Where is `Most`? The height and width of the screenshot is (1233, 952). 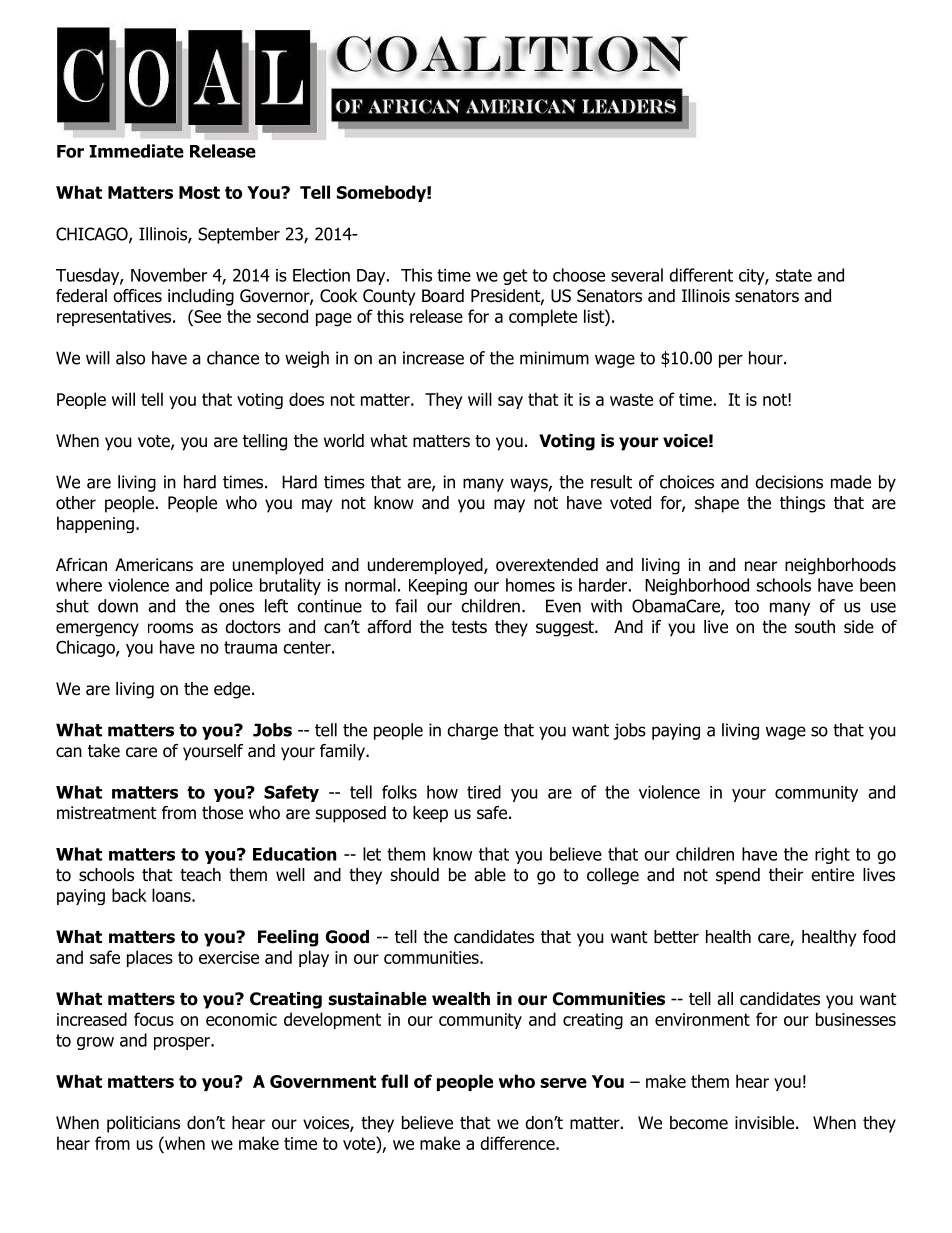 Most is located at coordinates (199, 192).
